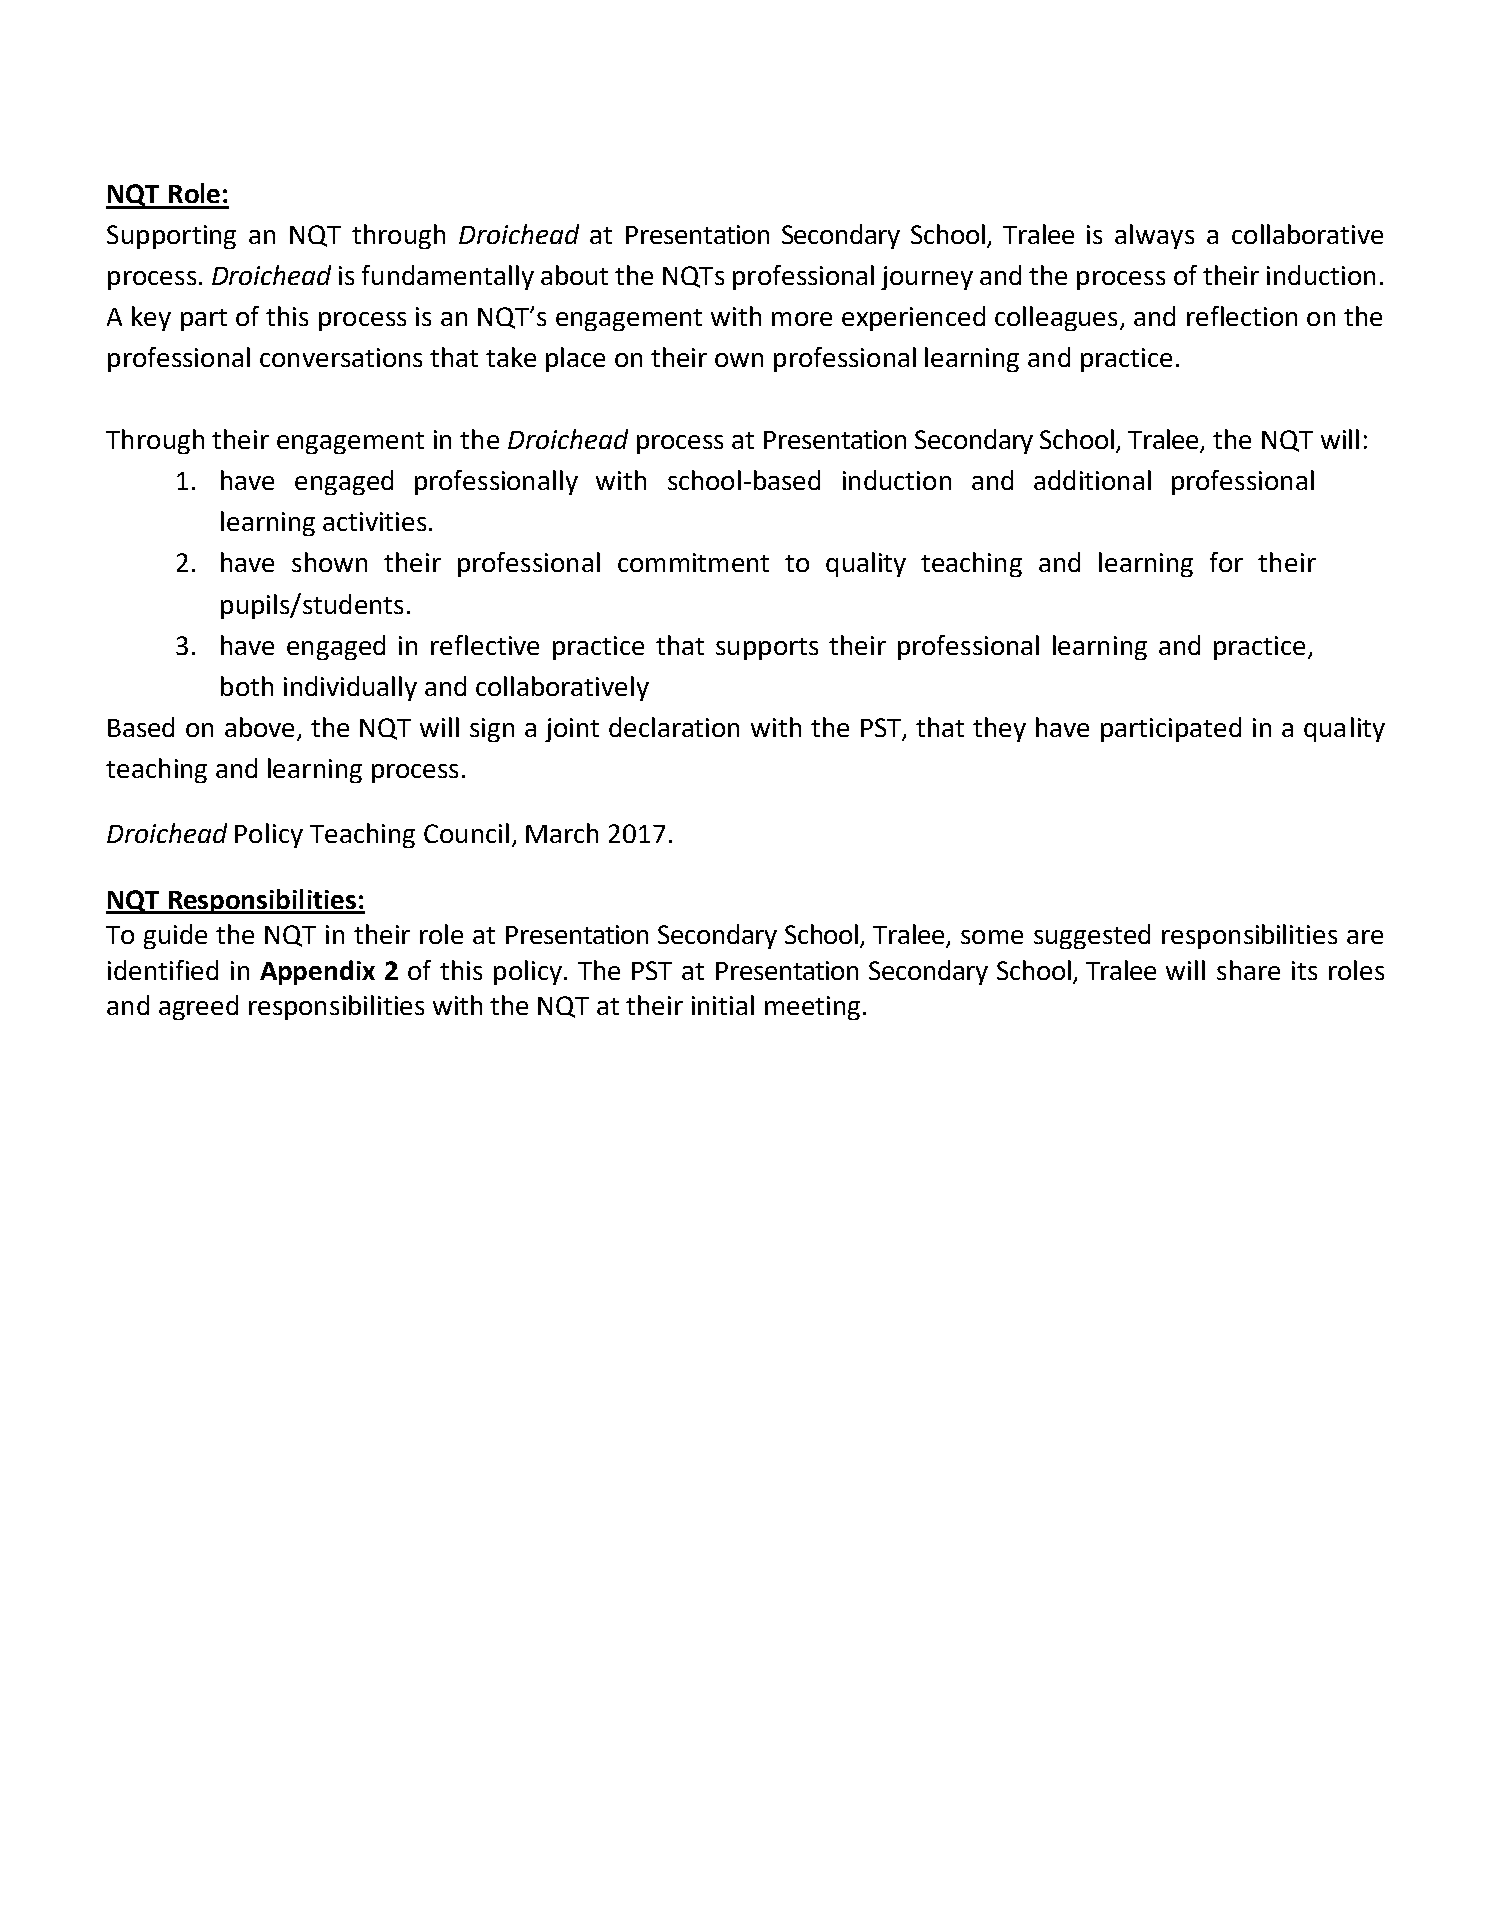  What do you see at coordinates (1154, 236) in the screenshot?
I see `always` at bounding box center [1154, 236].
